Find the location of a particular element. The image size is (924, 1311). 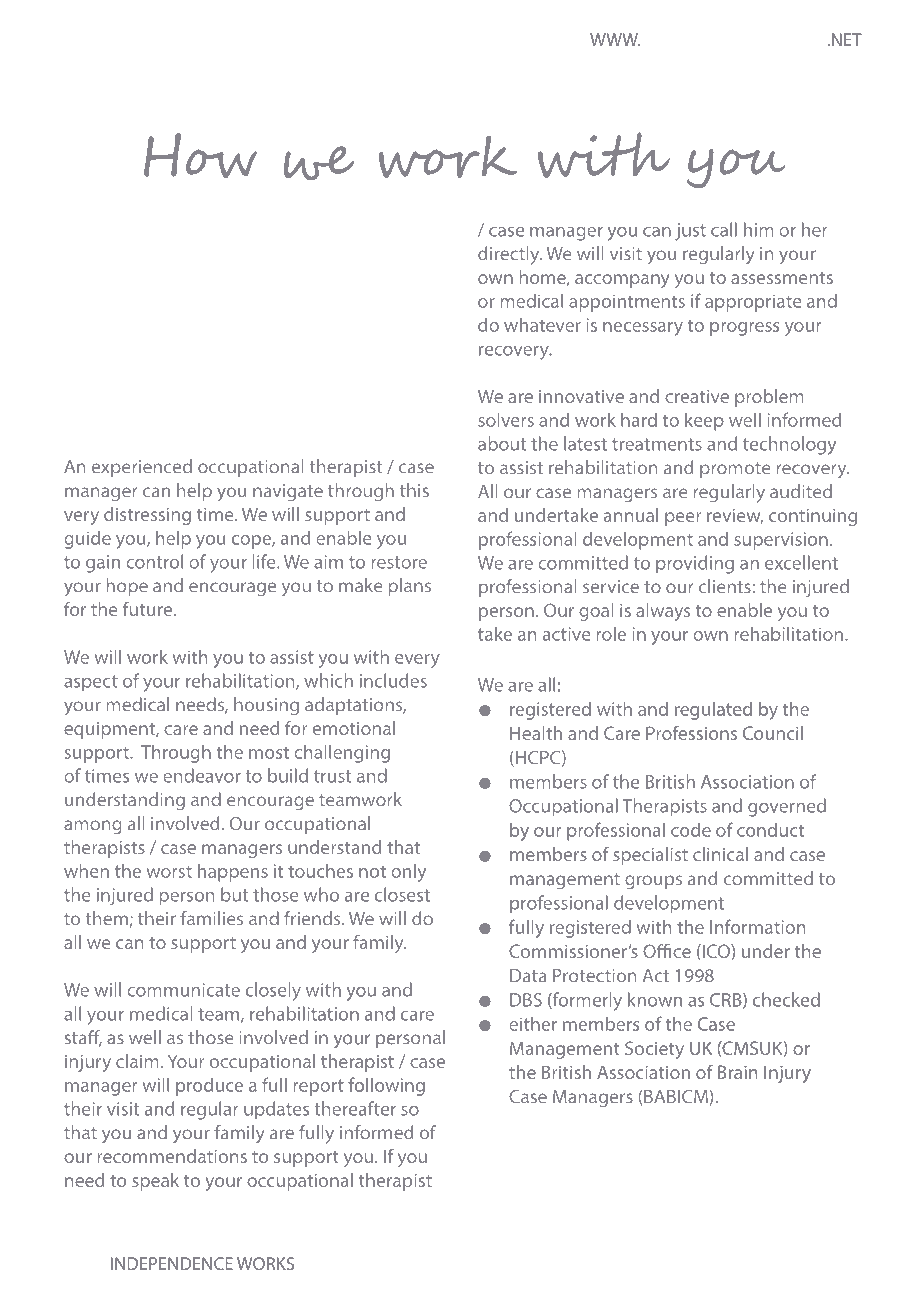

peer is located at coordinates (683, 519).
